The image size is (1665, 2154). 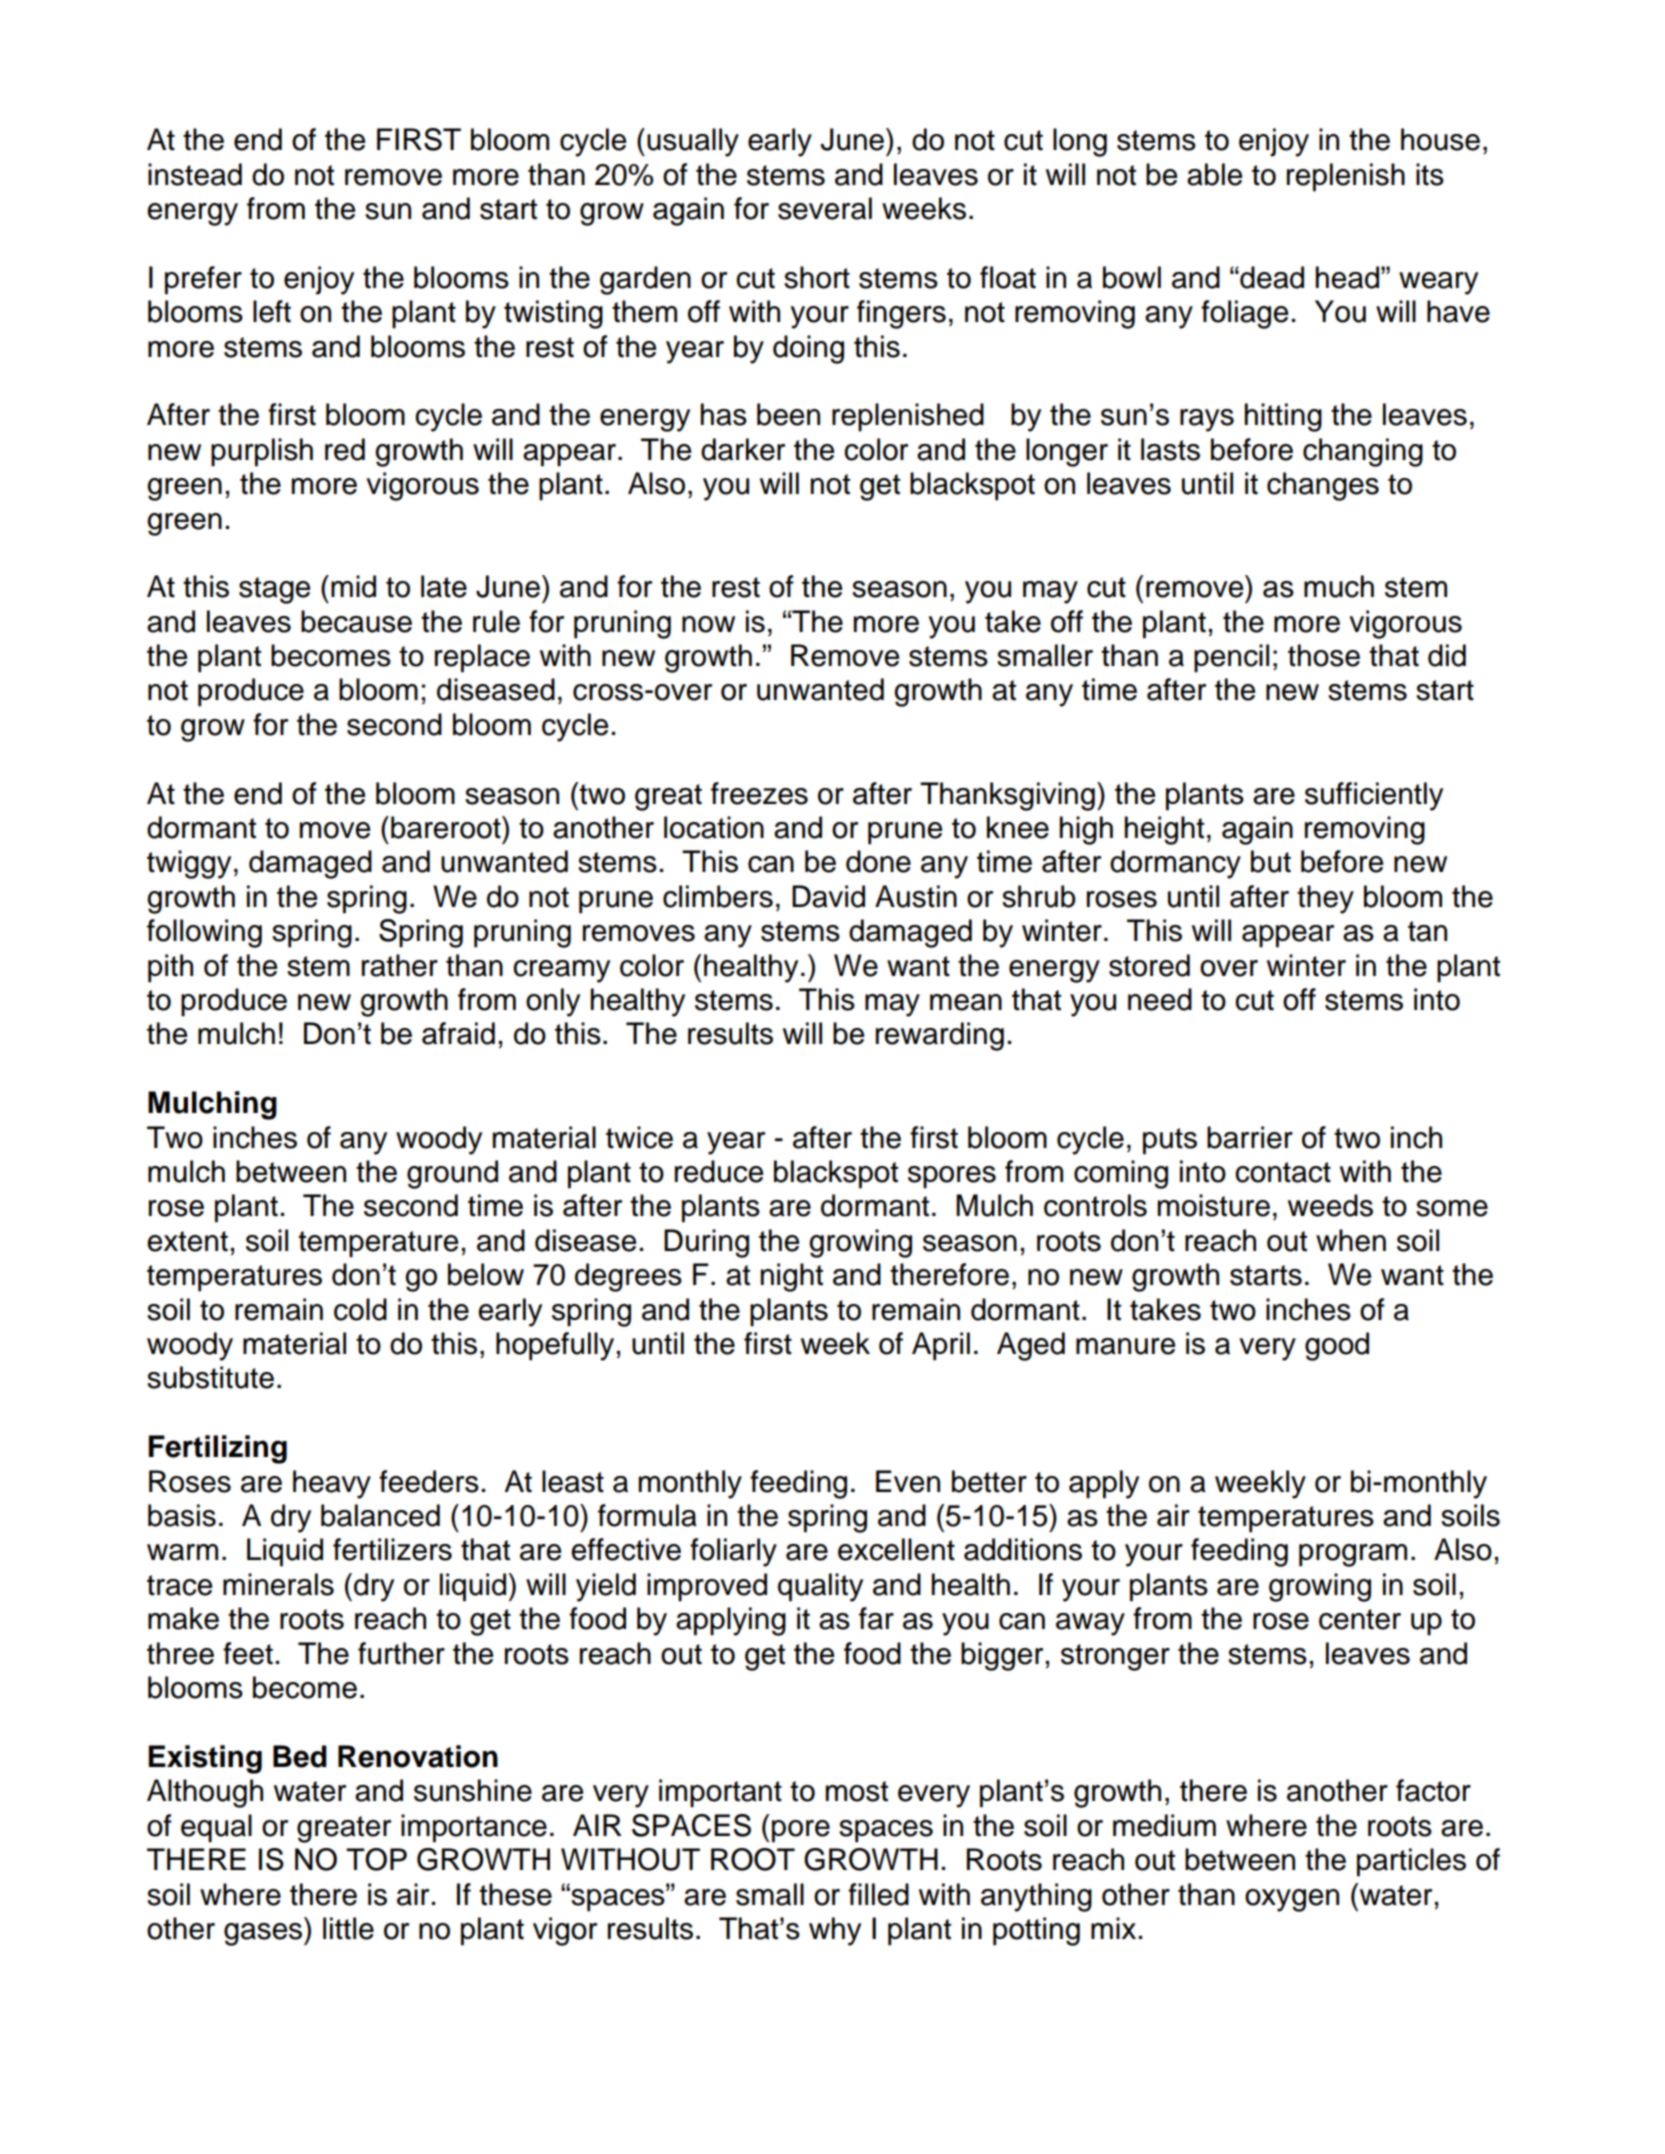 What do you see at coordinates (356, 621) in the page?
I see `because` at bounding box center [356, 621].
